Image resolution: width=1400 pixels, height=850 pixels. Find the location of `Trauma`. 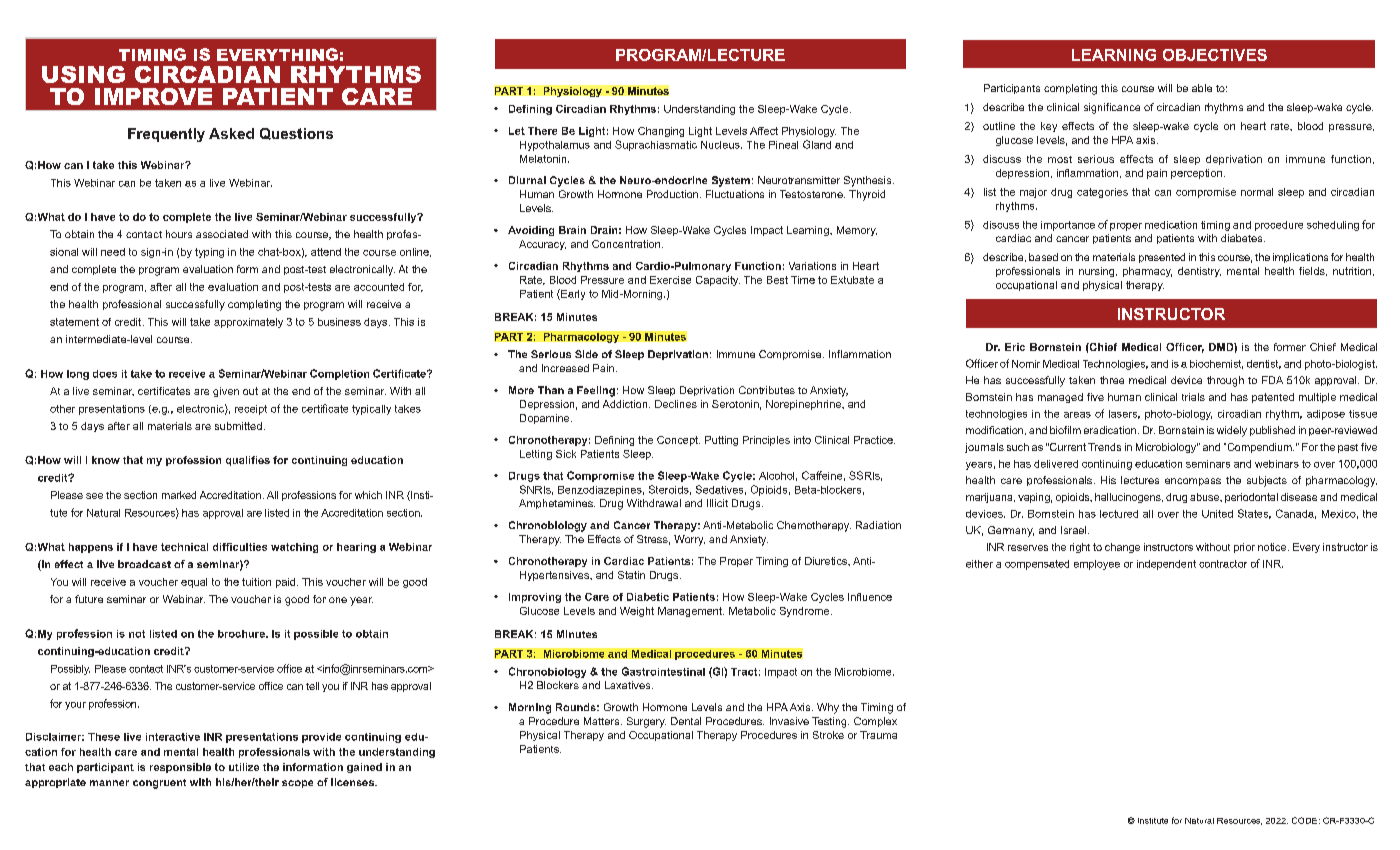

Trauma is located at coordinates (878, 735).
